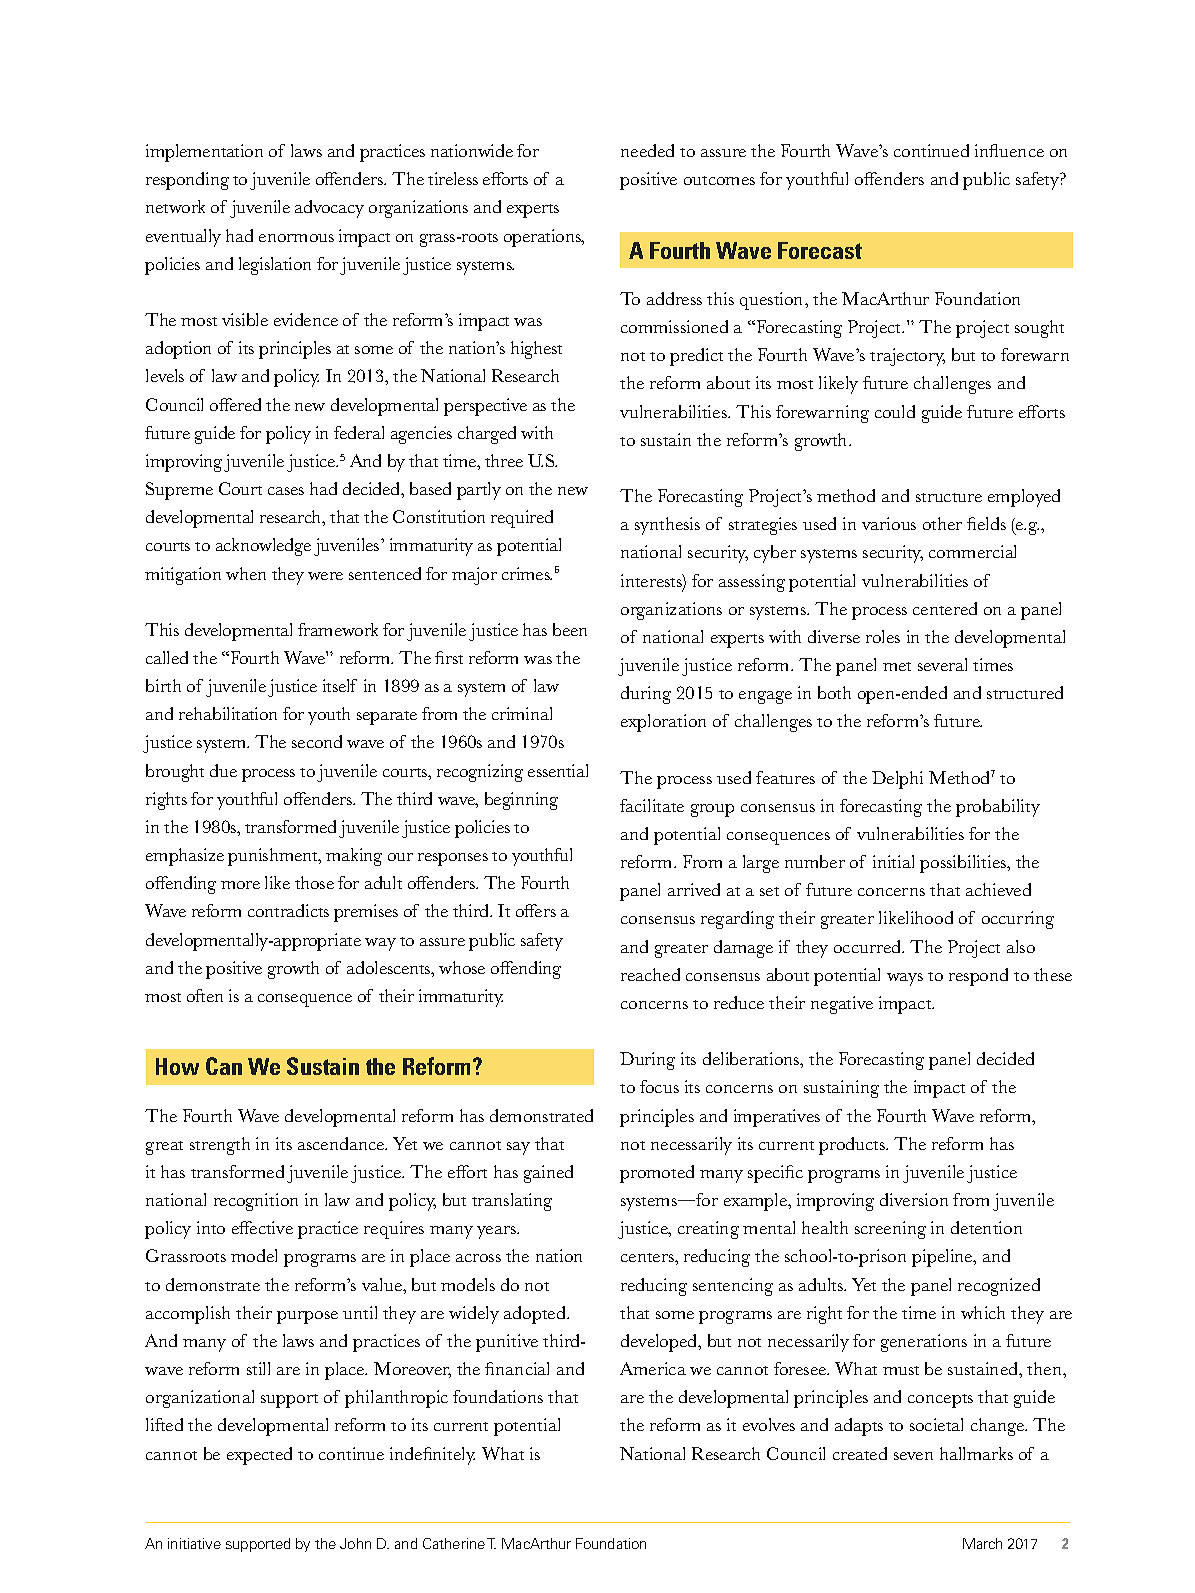 The height and width of the document is (1593, 1195). What do you see at coordinates (256, 1202) in the document?
I see `recognition` at bounding box center [256, 1202].
